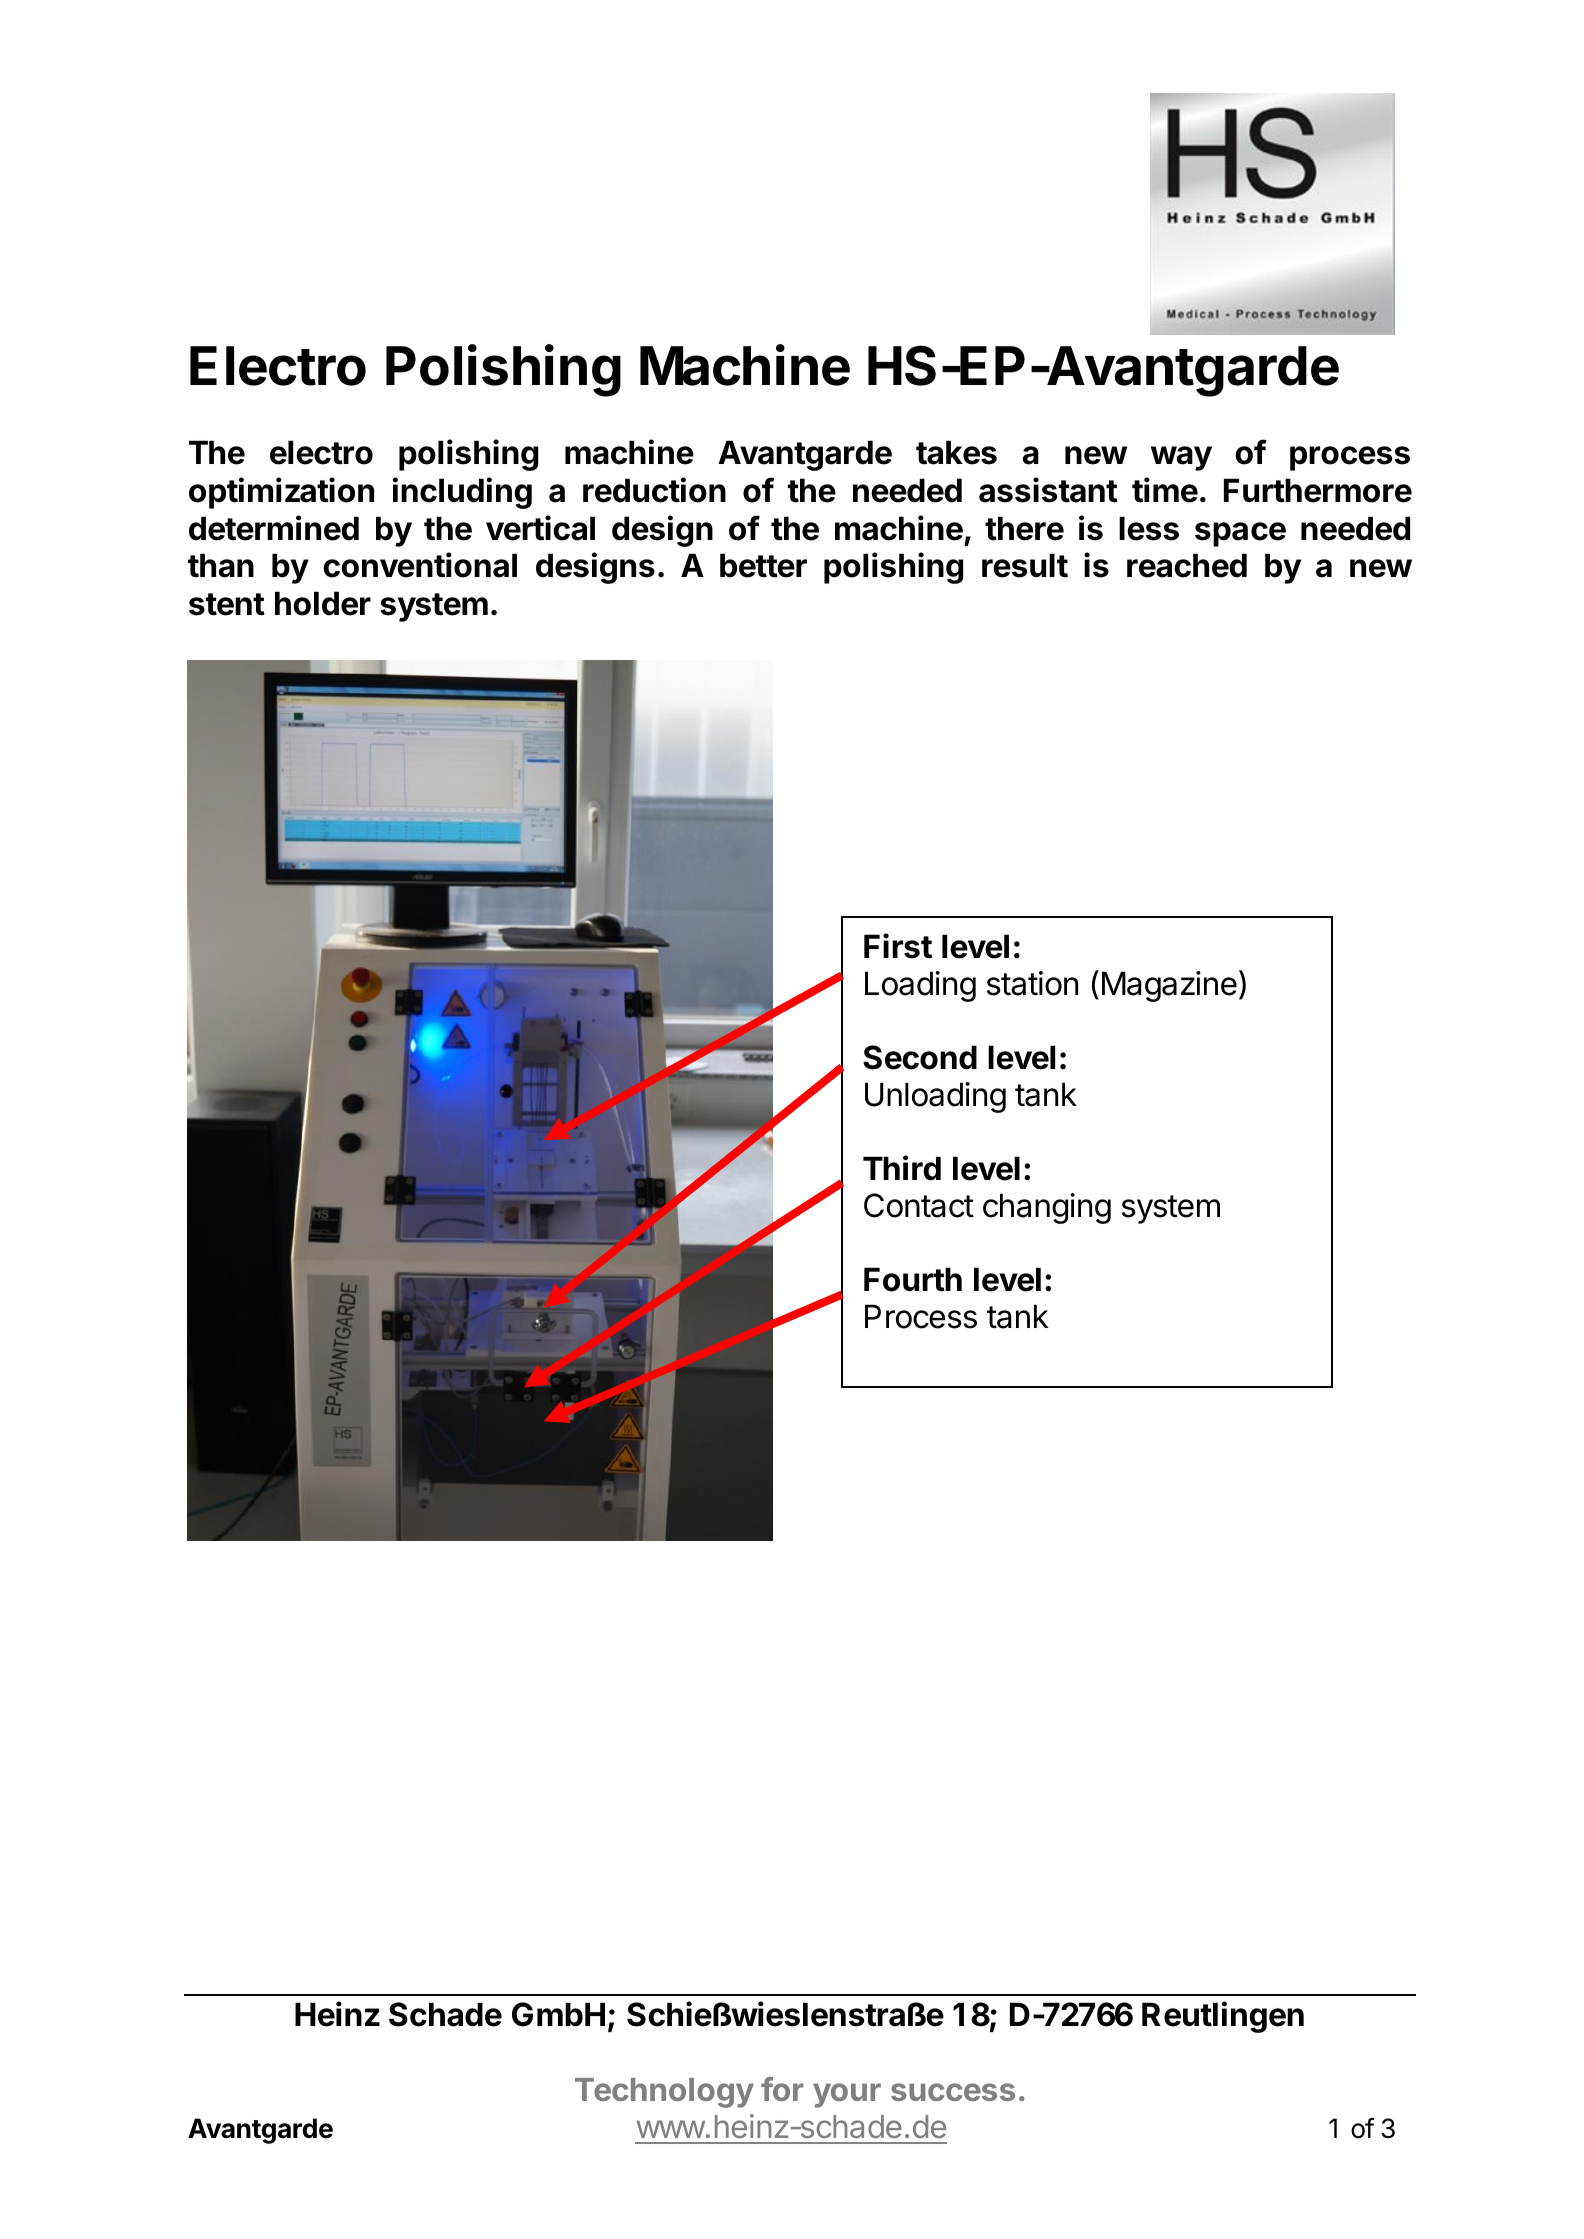 This screenshot has height=2239, width=1584. I want to click on for, so click(782, 2089).
